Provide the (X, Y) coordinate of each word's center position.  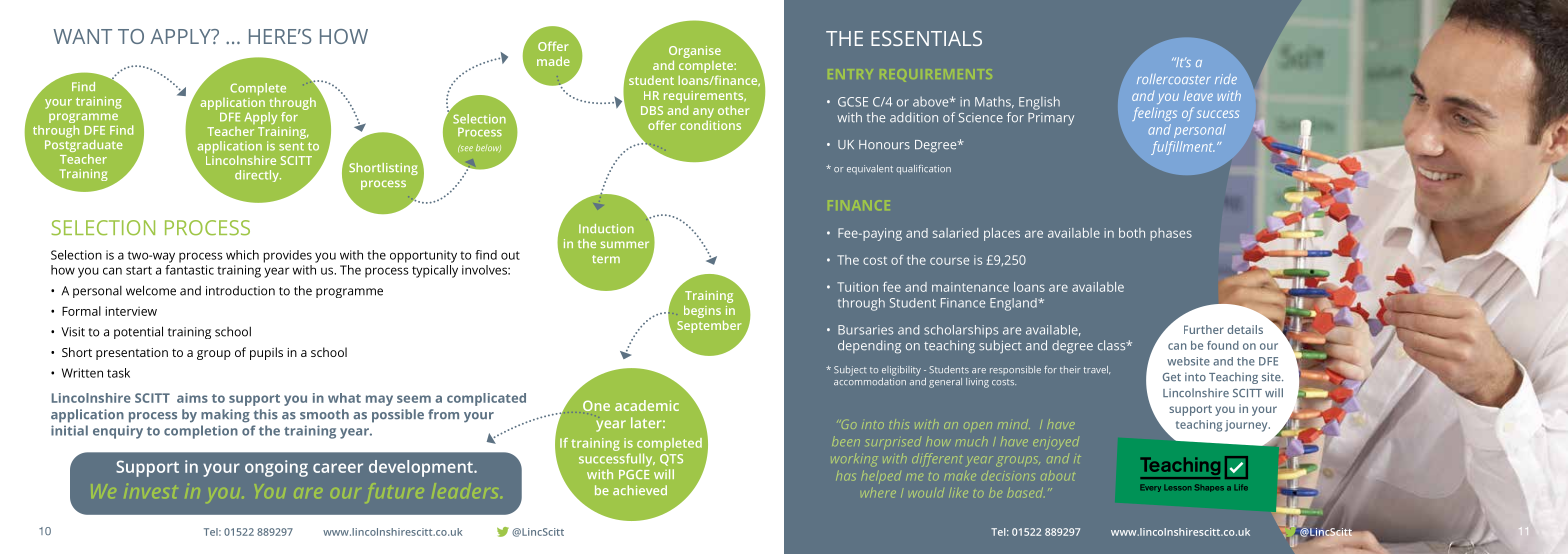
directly (258, 176)
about (1057, 475)
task (118, 373)
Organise (695, 52)
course (949, 261)
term (606, 259)
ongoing (276, 468)
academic (647, 405)
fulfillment (1182, 148)
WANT (82, 36)
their (1070, 369)
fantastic (189, 268)
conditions (710, 125)
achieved (640, 490)
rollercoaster (1174, 79)
